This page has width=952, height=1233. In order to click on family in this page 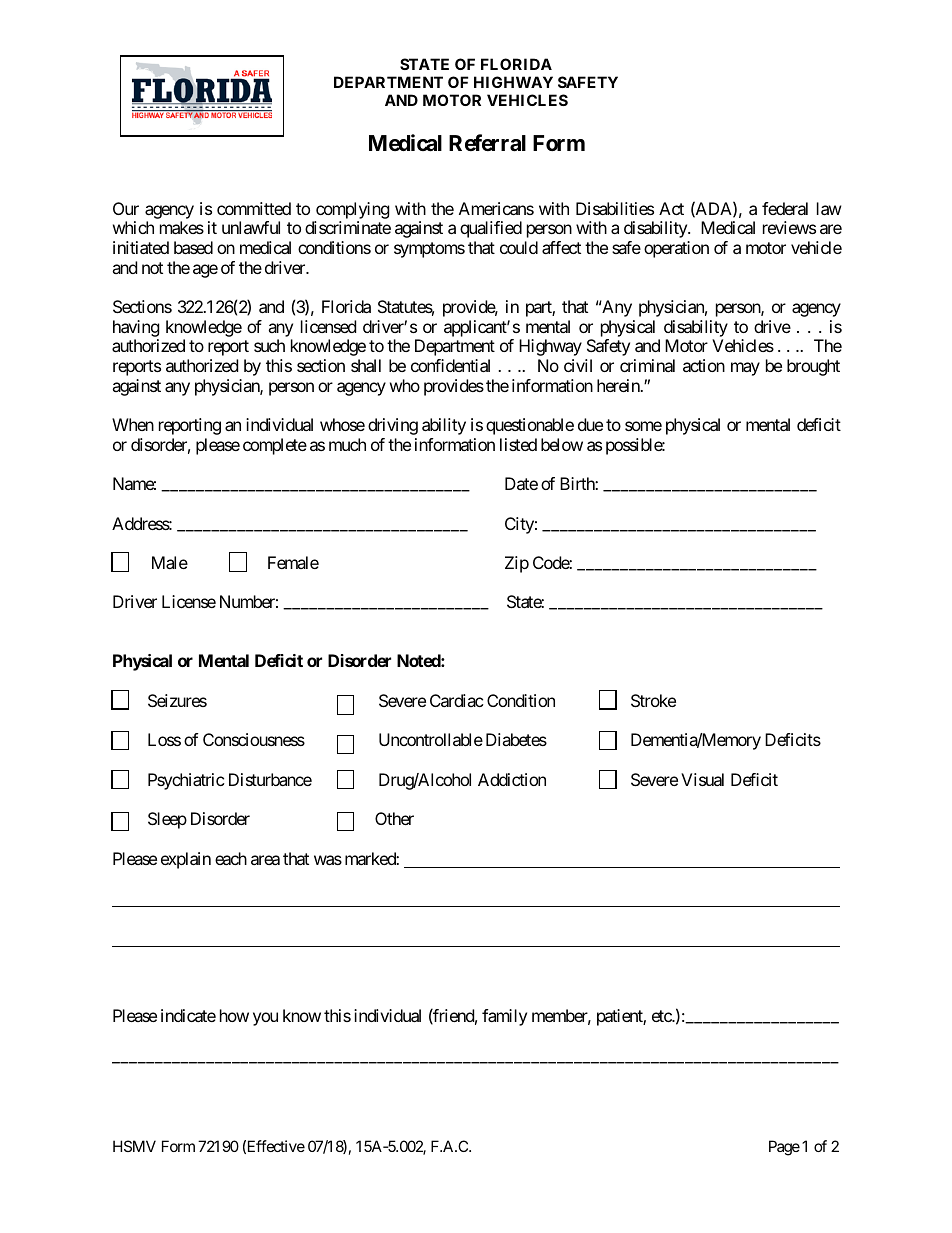, I will do `click(504, 1017)`.
